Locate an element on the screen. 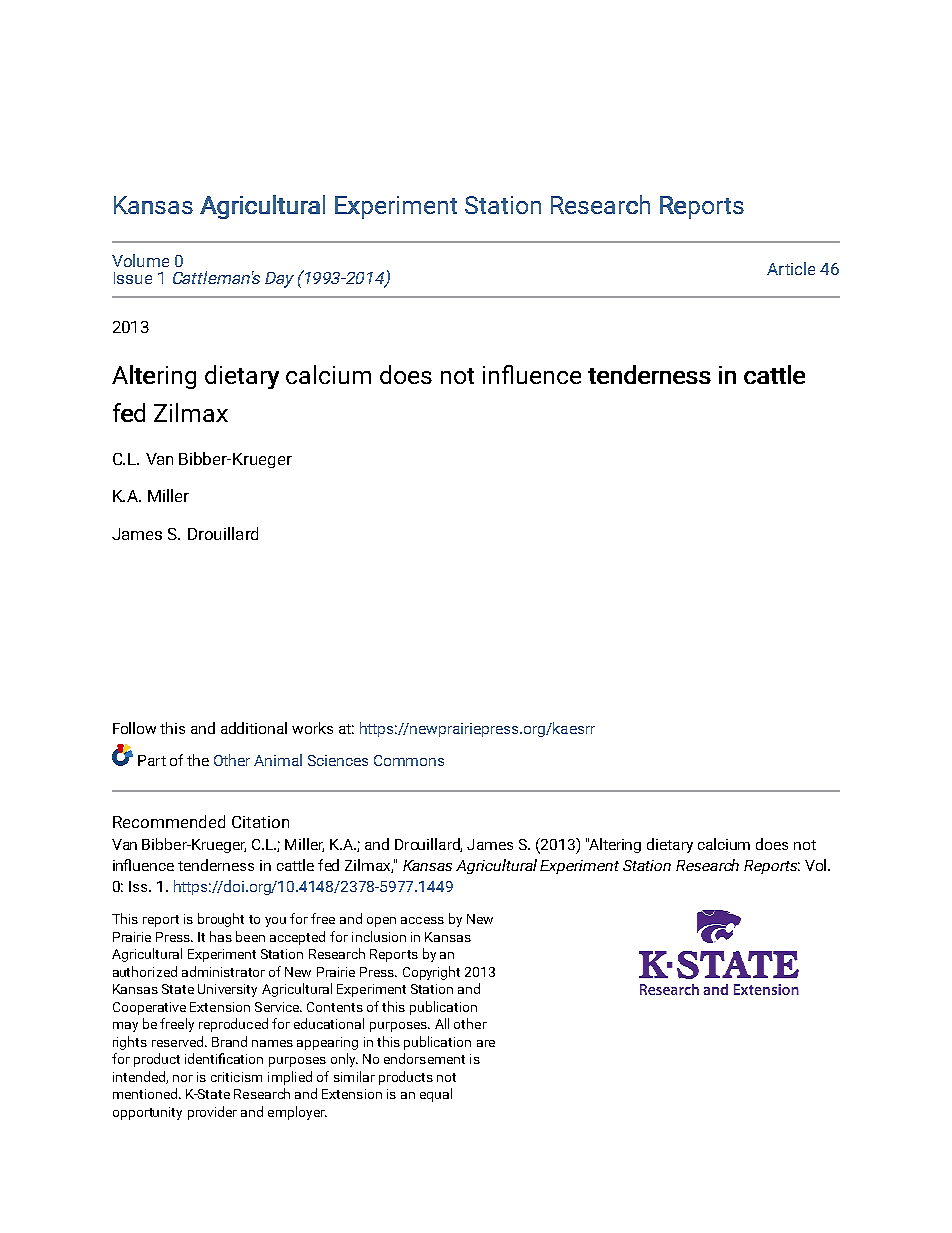 The height and width of the screenshot is (1233, 952). Issue is located at coordinates (133, 278).
